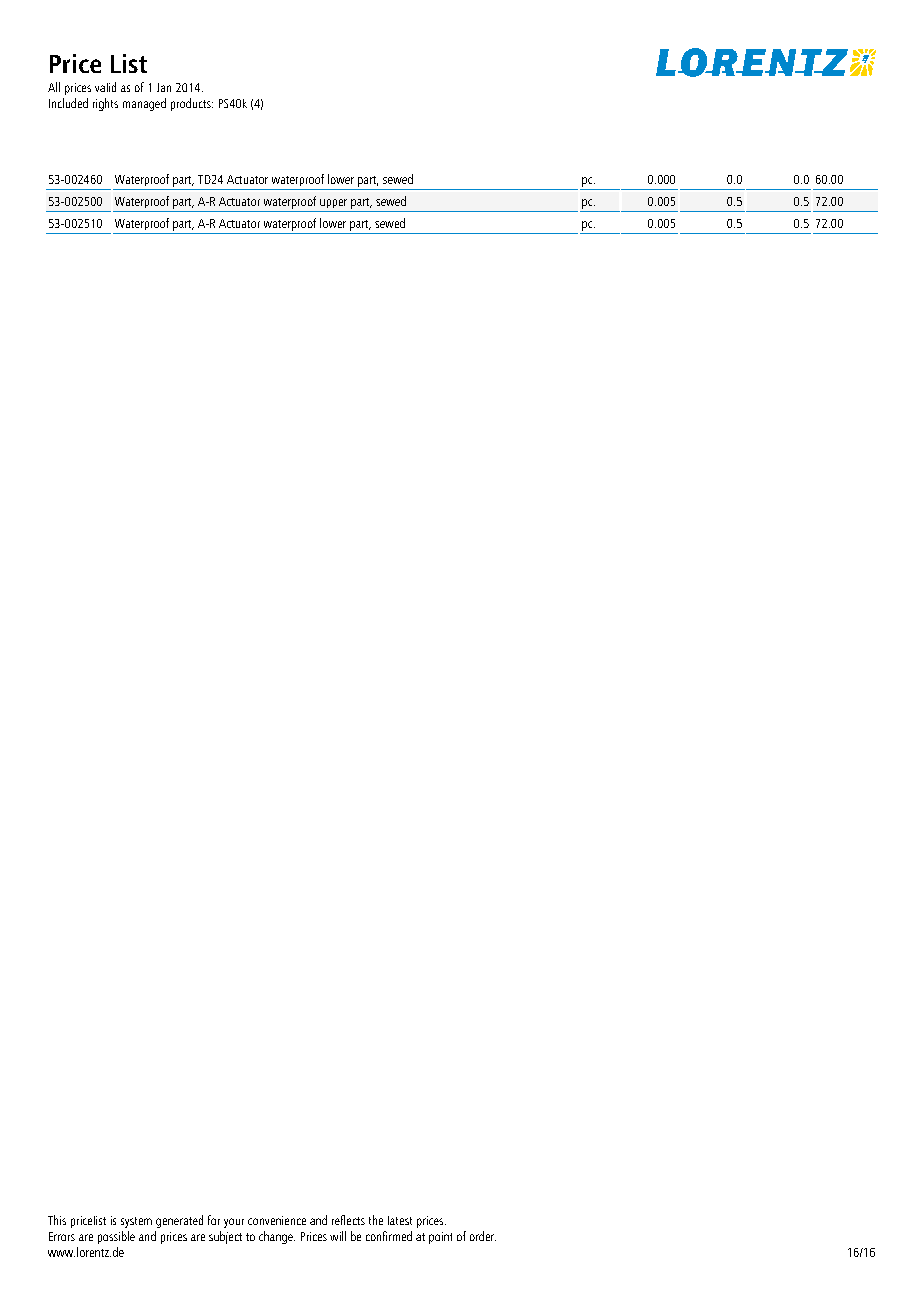 The width and height of the document is (924, 1308). What do you see at coordinates (116, 1237) in the document?
I see `possible` at bounding box center [116, 1237].
